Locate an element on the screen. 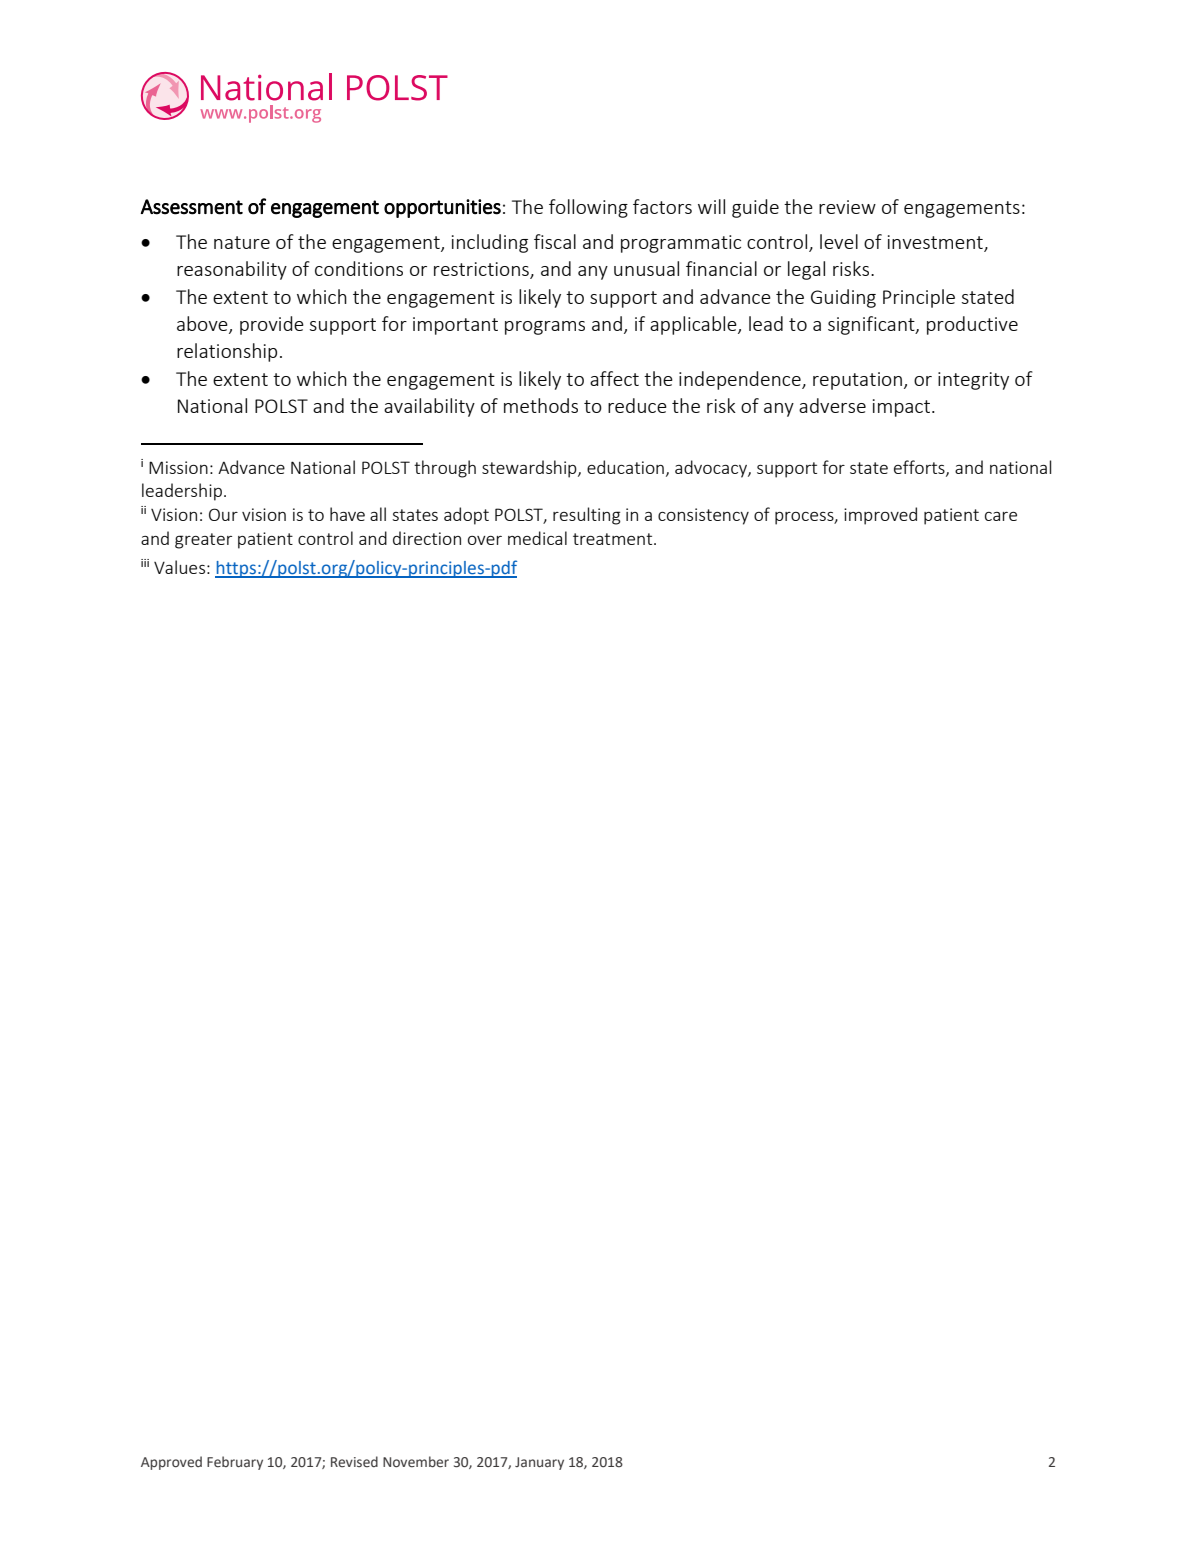 The width and height of the screenshot is (1197, 1549). Values is located at coordinates (179, 567).
